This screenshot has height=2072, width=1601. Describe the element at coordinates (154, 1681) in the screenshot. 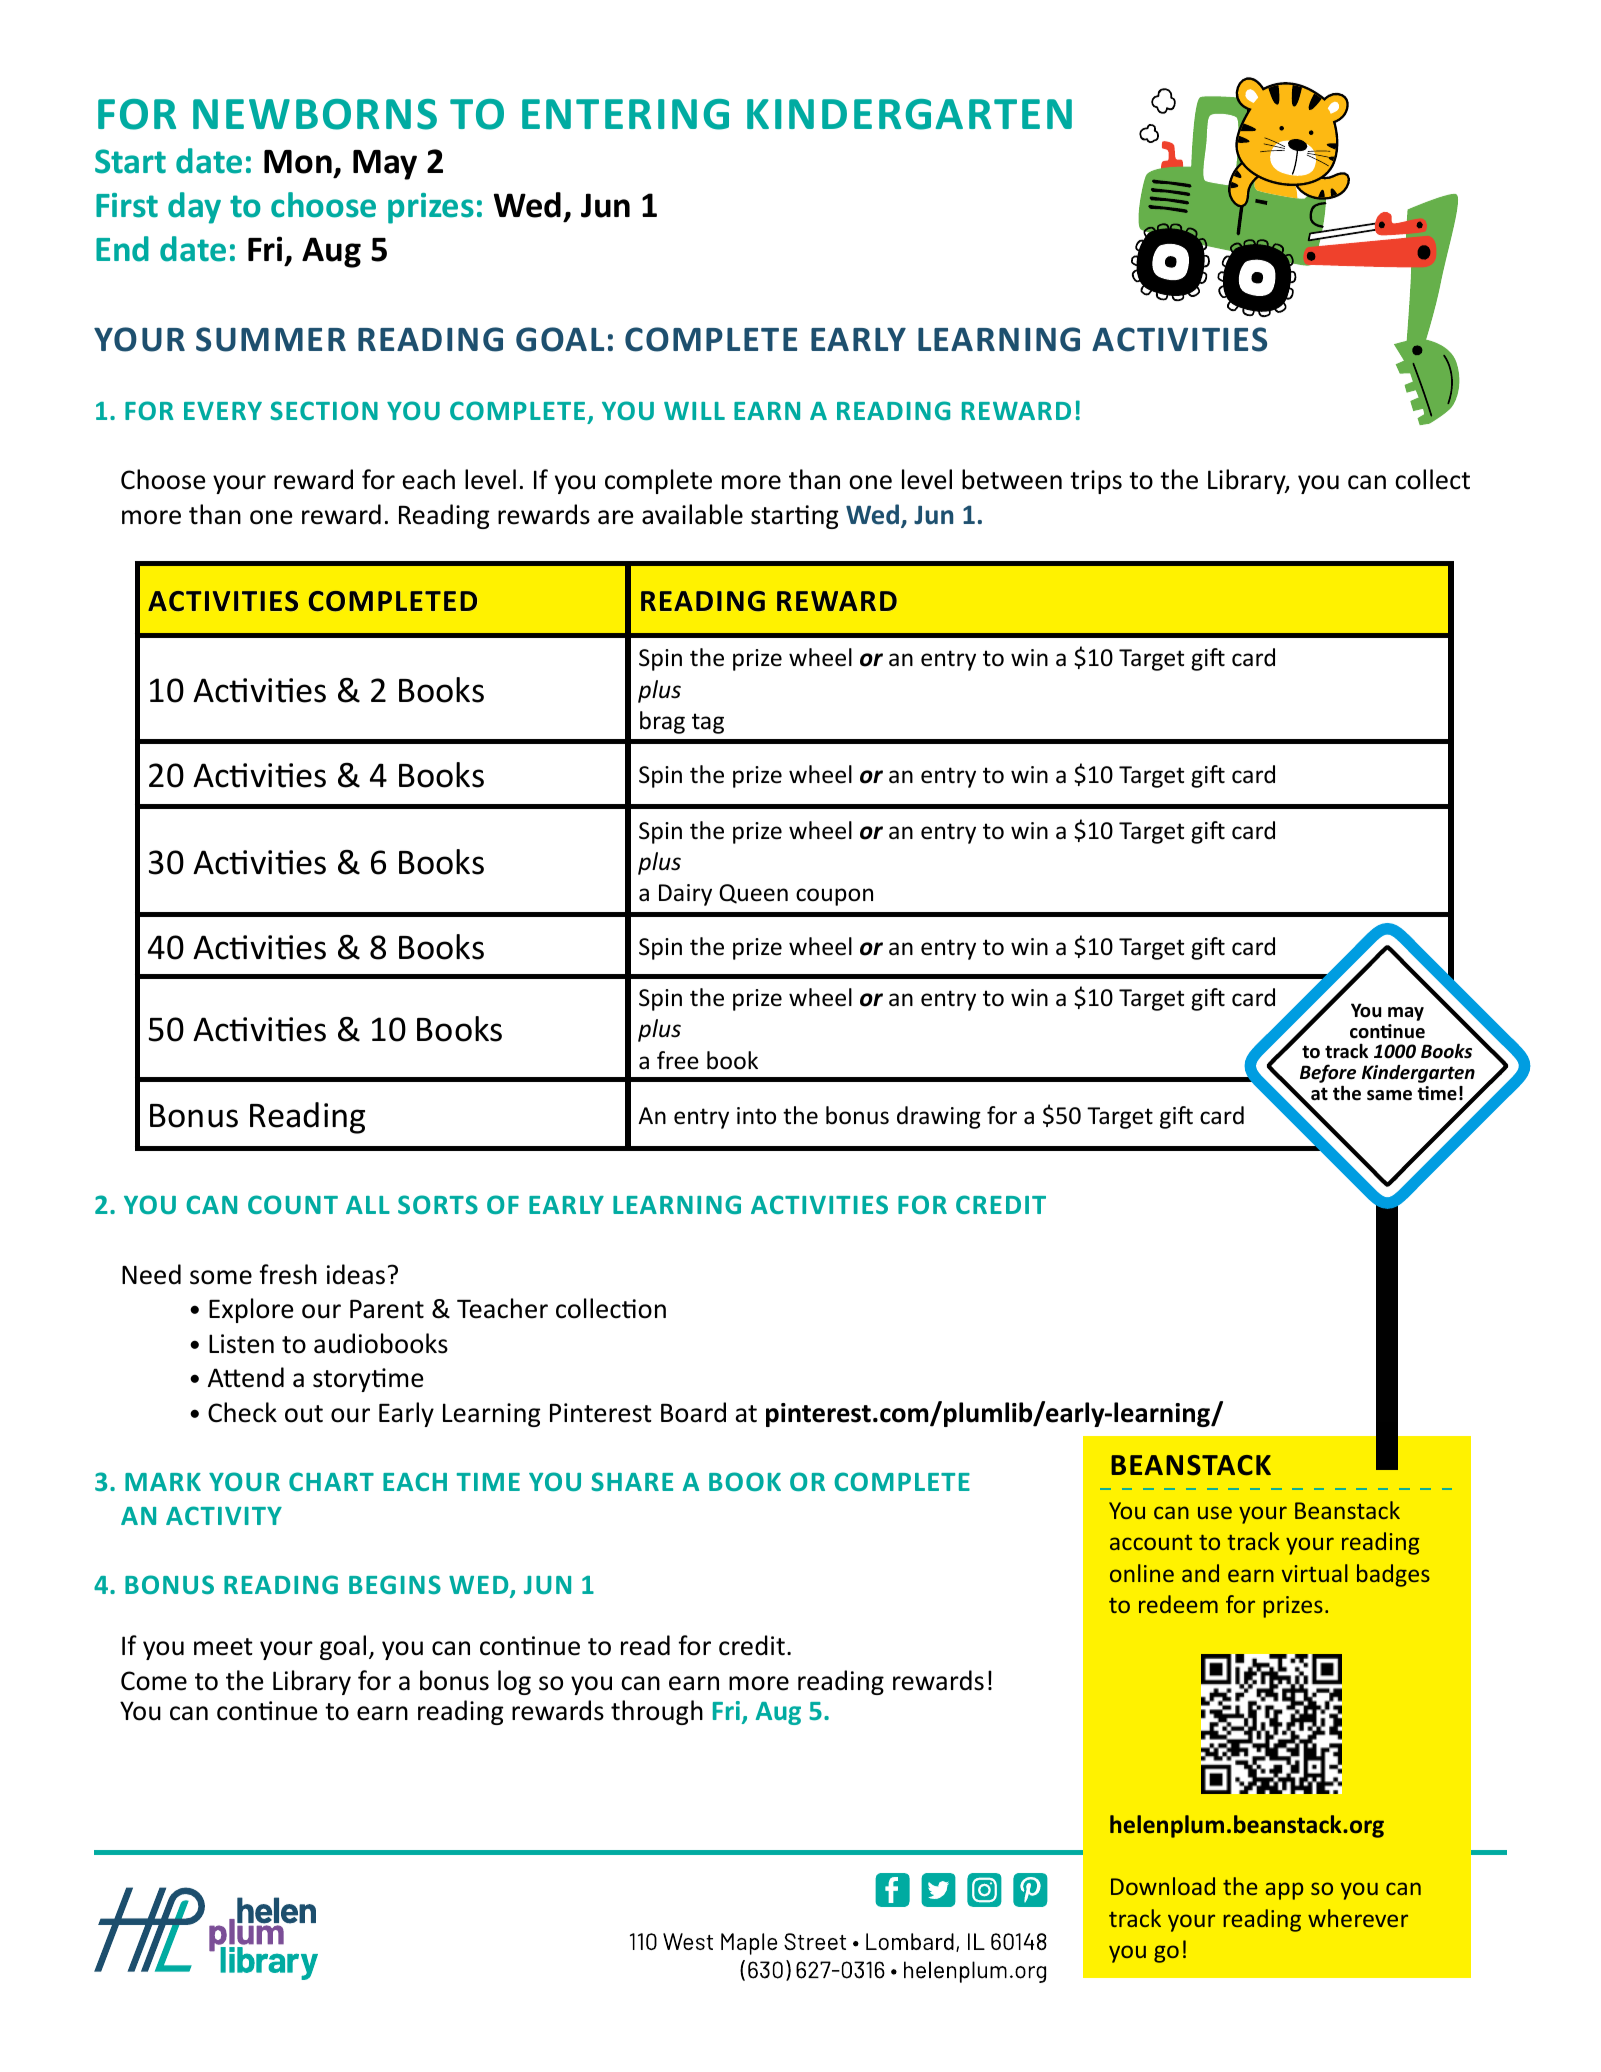

I see `Come` at that location.
